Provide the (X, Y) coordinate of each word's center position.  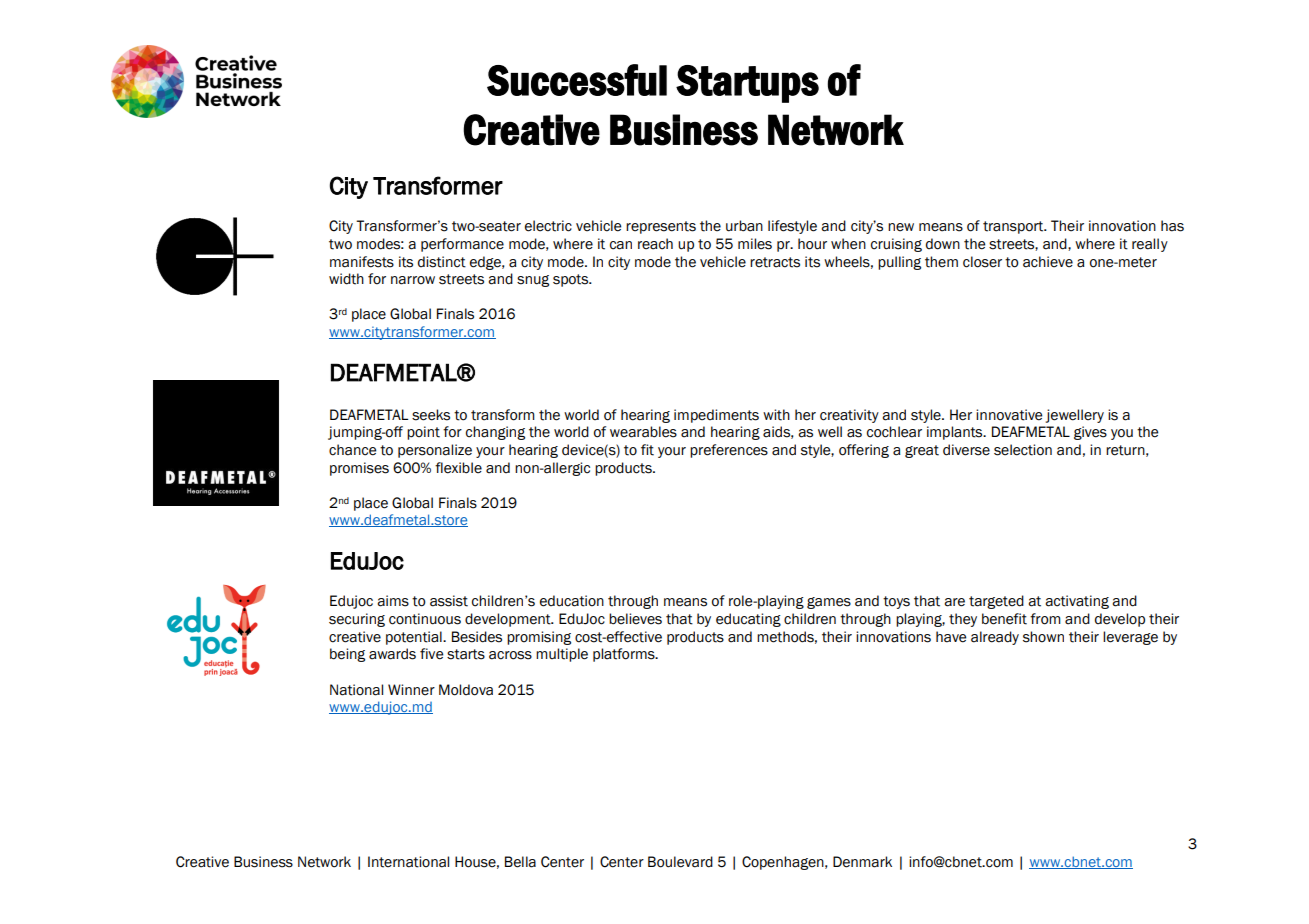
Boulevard (680, 862)
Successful (577, 80)
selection (1023, 450)
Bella (520, 862)
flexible (458, 468)
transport (1014, 227)
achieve (1048, 262)
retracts (775, 262)
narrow (413, 280)
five (431, 654)
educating (748, 620)
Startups (747, 84)
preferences (729, 451)
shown (1043, 637)
